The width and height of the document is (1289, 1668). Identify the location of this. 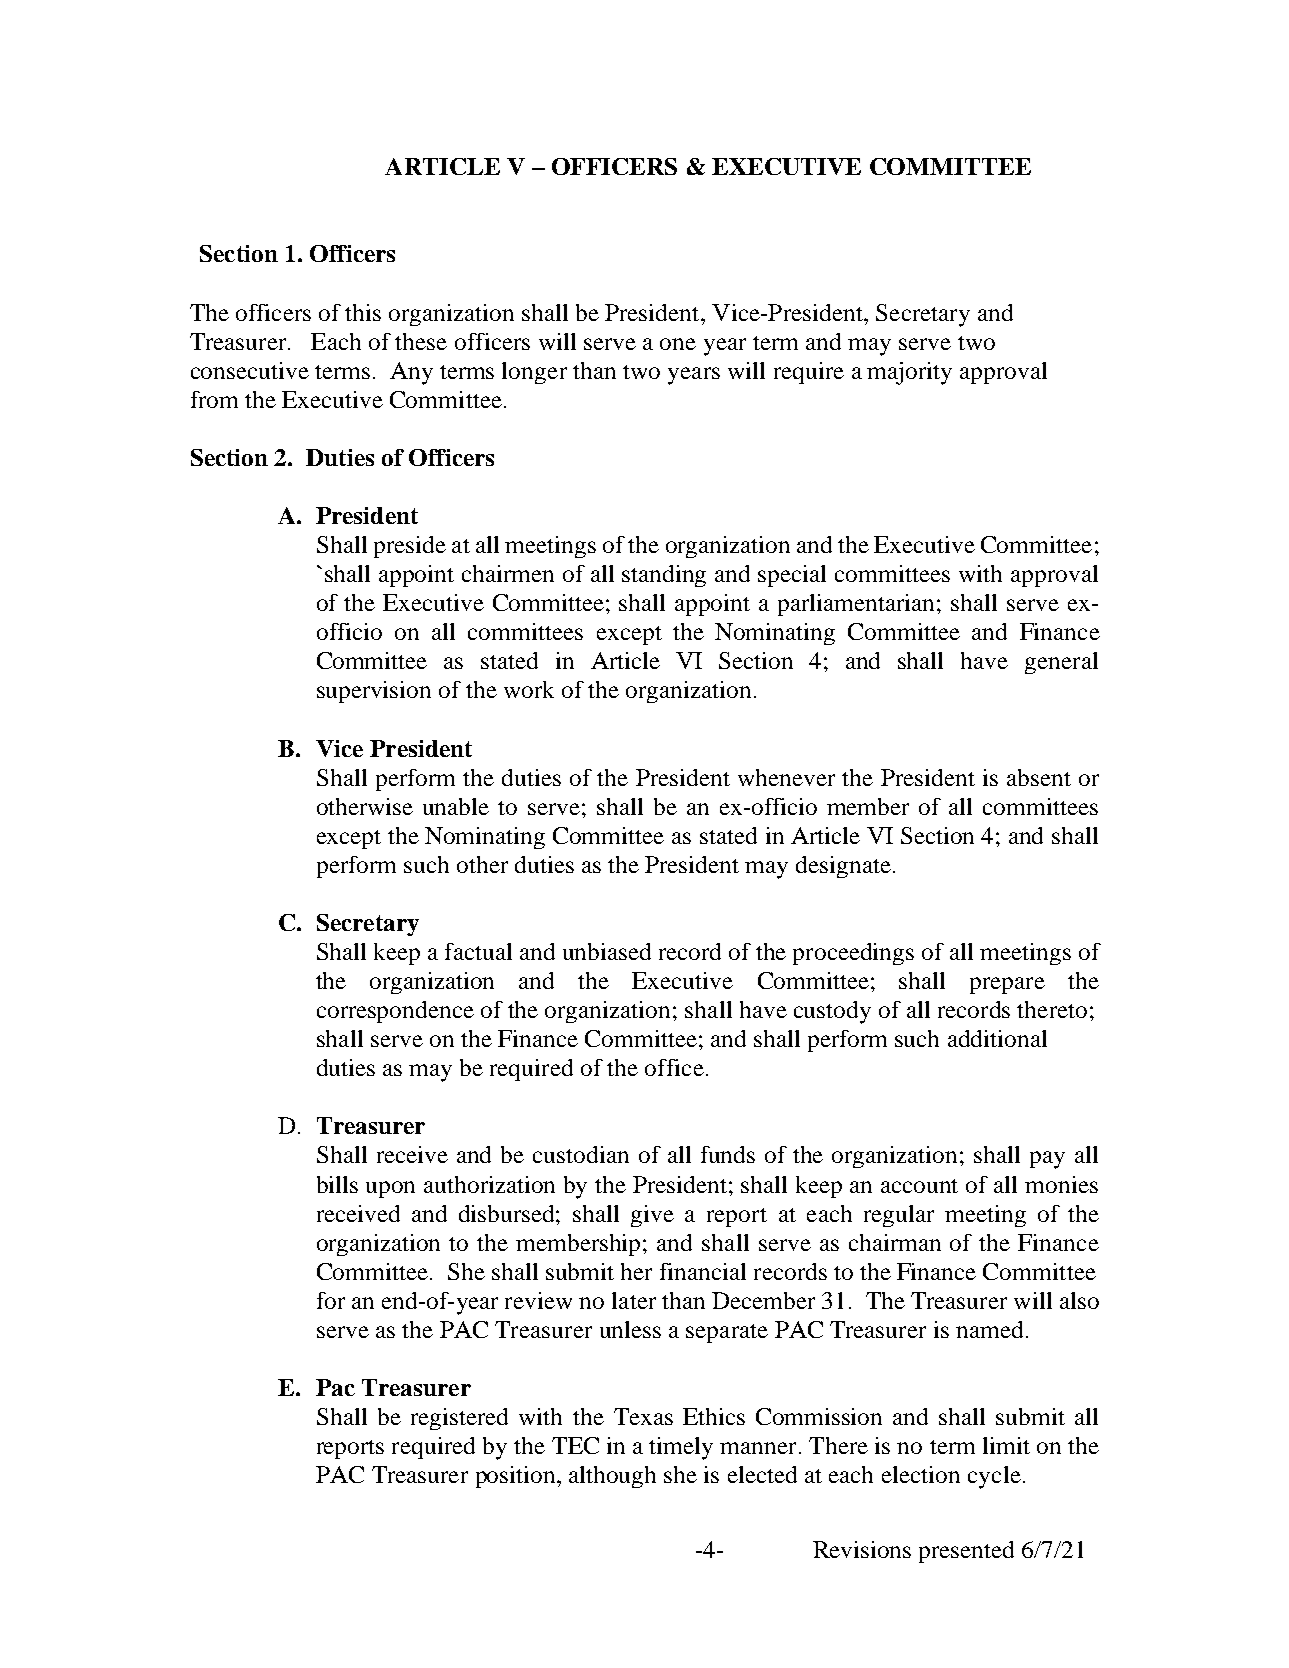
(363, 312).
